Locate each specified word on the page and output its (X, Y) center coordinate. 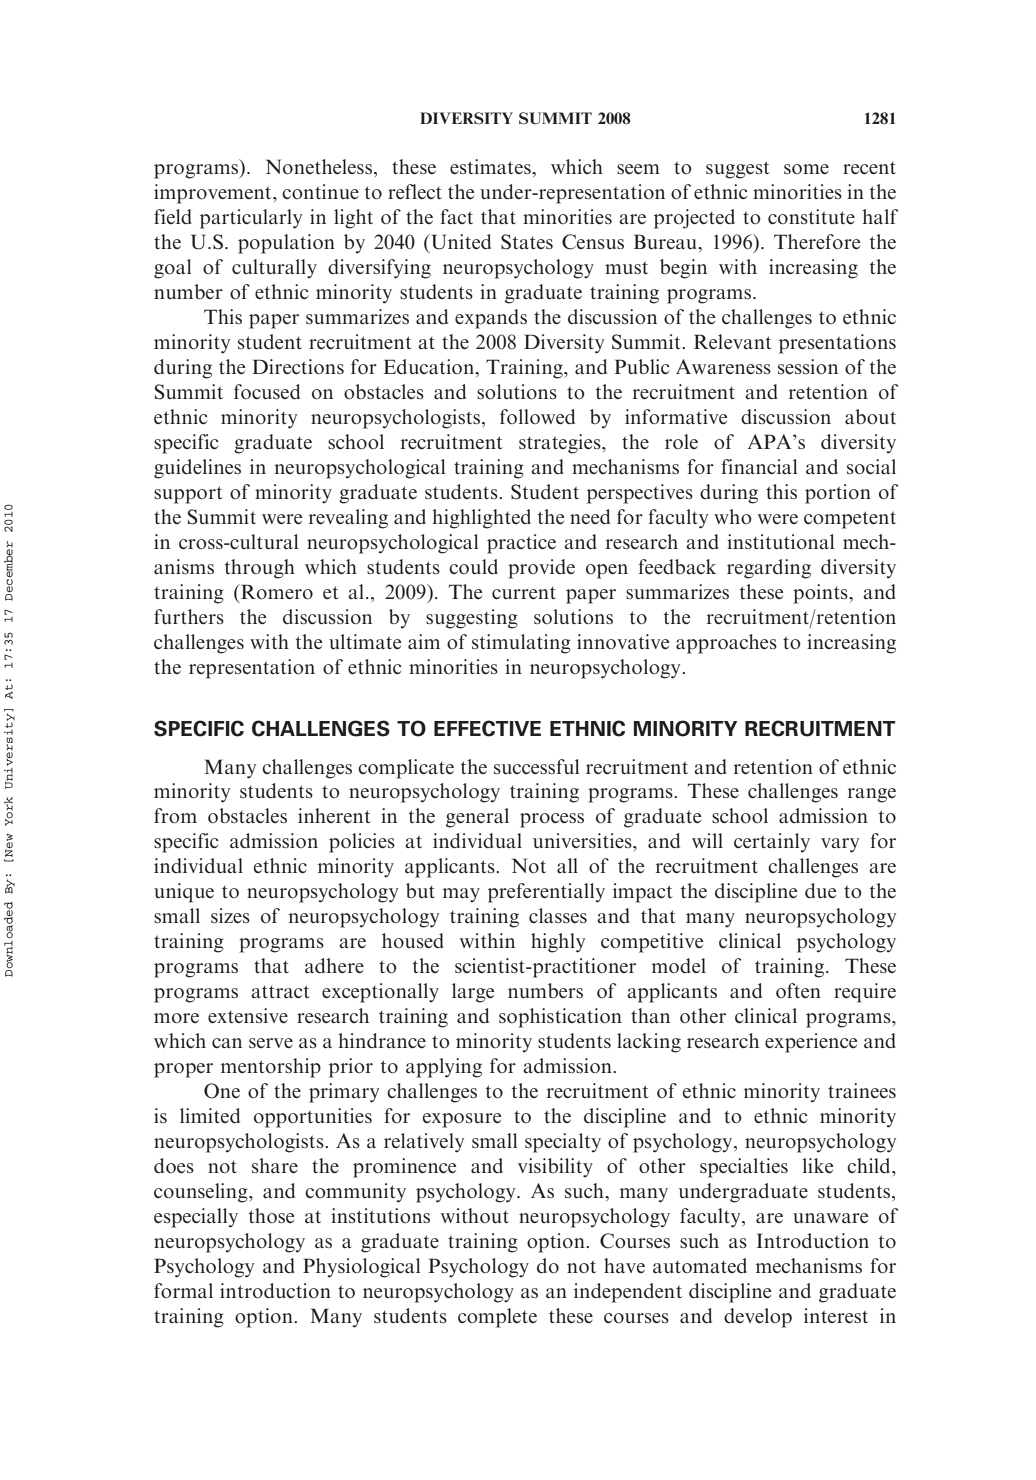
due (820, 890)
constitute (811, 217)
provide (541, 569)
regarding (769, 569)
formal (183, 1290)
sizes (230, 915)
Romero (276, 592)
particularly (251, 219)
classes (558, 915)
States (527, 242)
